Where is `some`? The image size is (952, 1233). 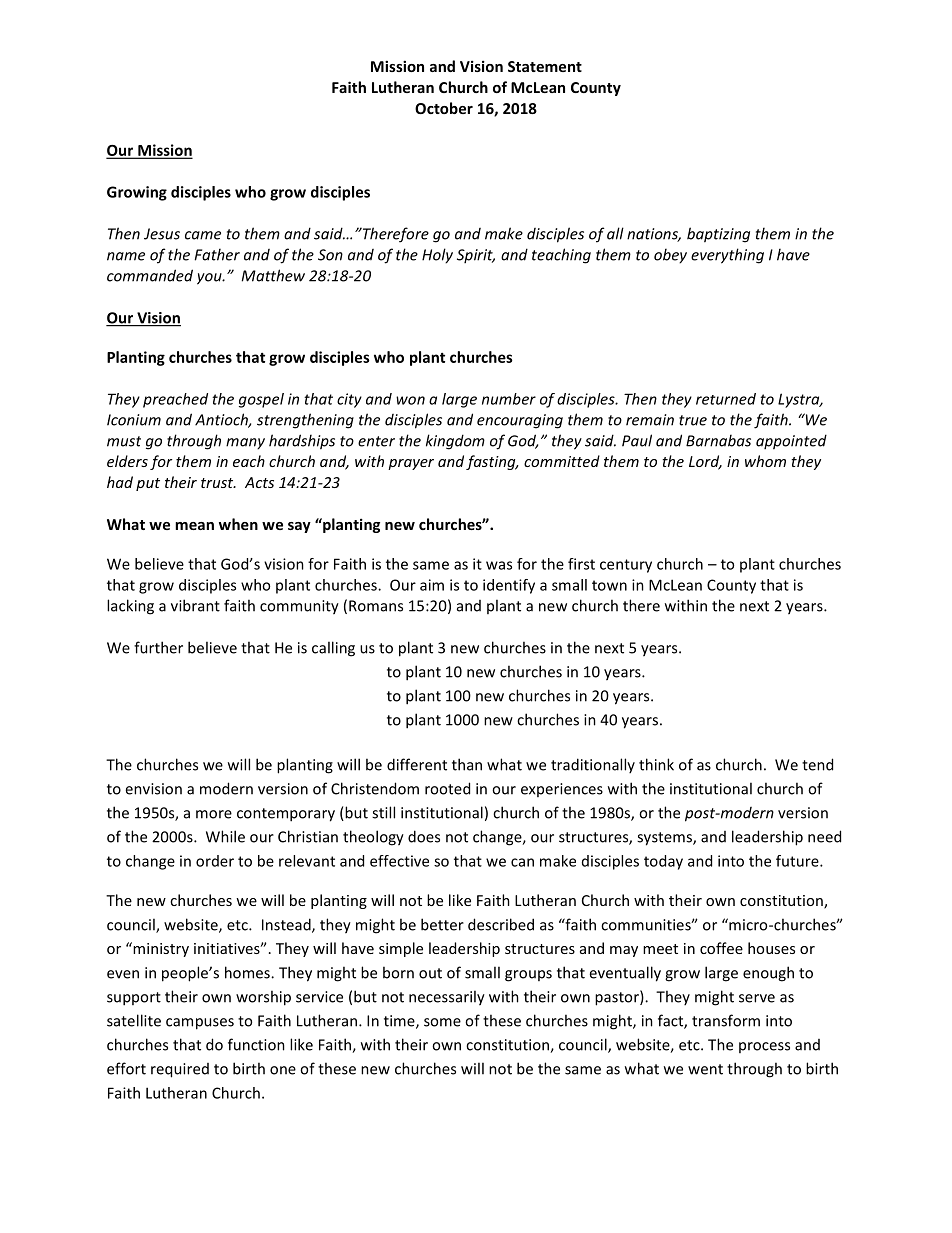 some is located at coordinates (442, 1022).
